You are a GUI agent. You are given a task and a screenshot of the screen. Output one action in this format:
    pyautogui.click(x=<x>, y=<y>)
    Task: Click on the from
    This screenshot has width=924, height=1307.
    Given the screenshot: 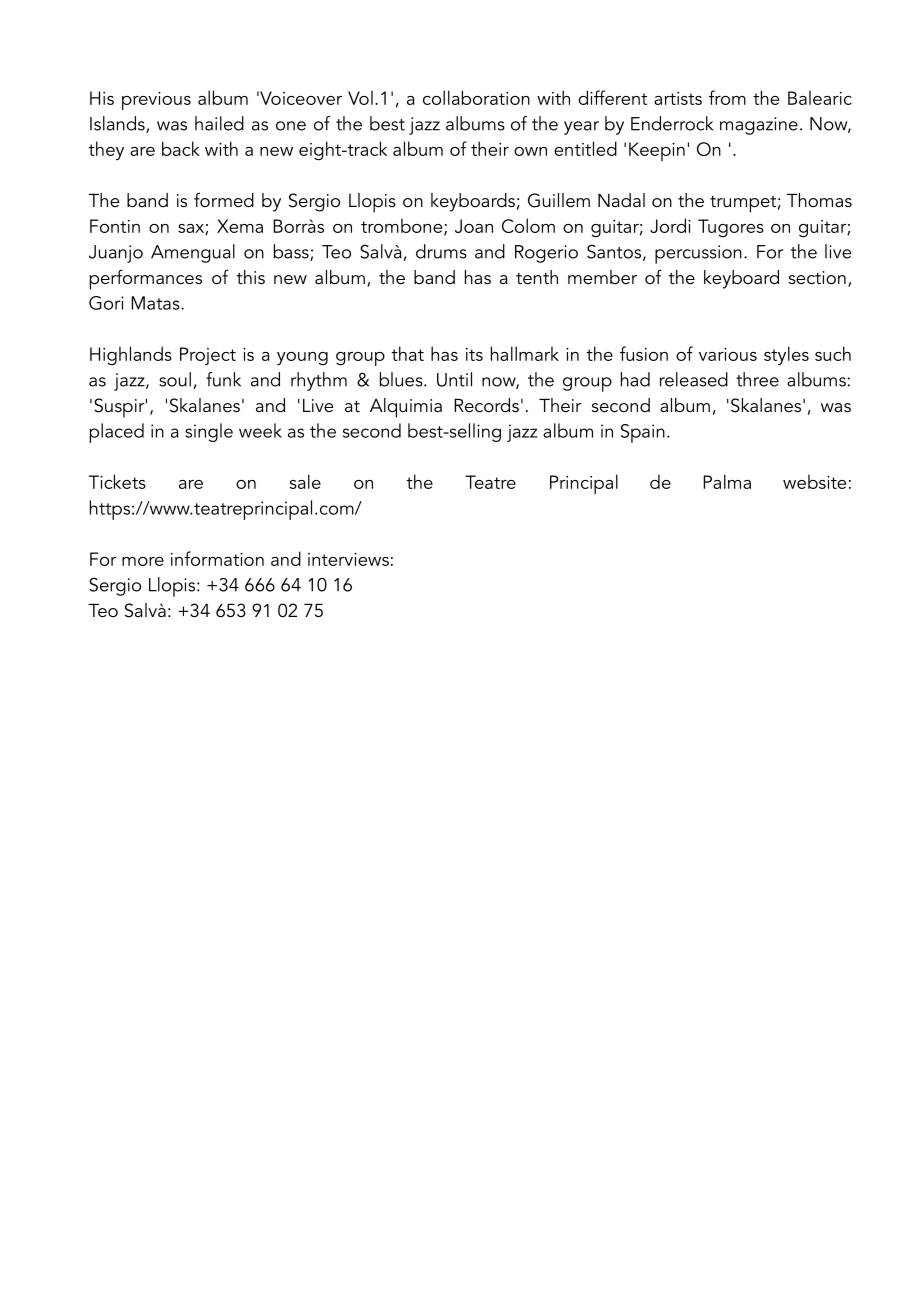 What is the action you would take?
    pyautogui.click(x=727, y=97)
